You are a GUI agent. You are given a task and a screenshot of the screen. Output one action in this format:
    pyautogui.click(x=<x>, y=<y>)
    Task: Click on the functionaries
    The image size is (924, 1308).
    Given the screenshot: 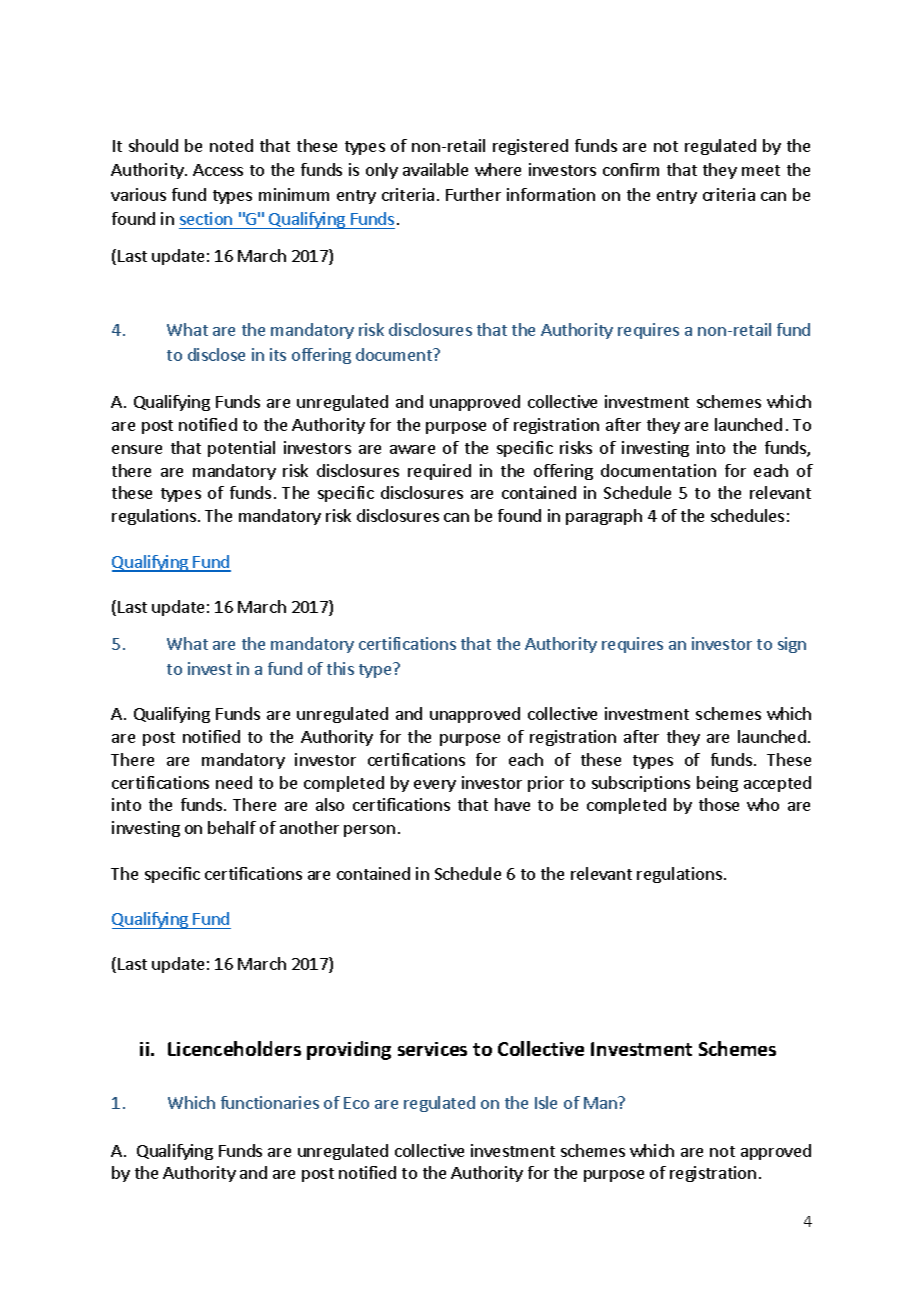 What is the action you would take?
    pyautogui.click(x=270, y=1102)
